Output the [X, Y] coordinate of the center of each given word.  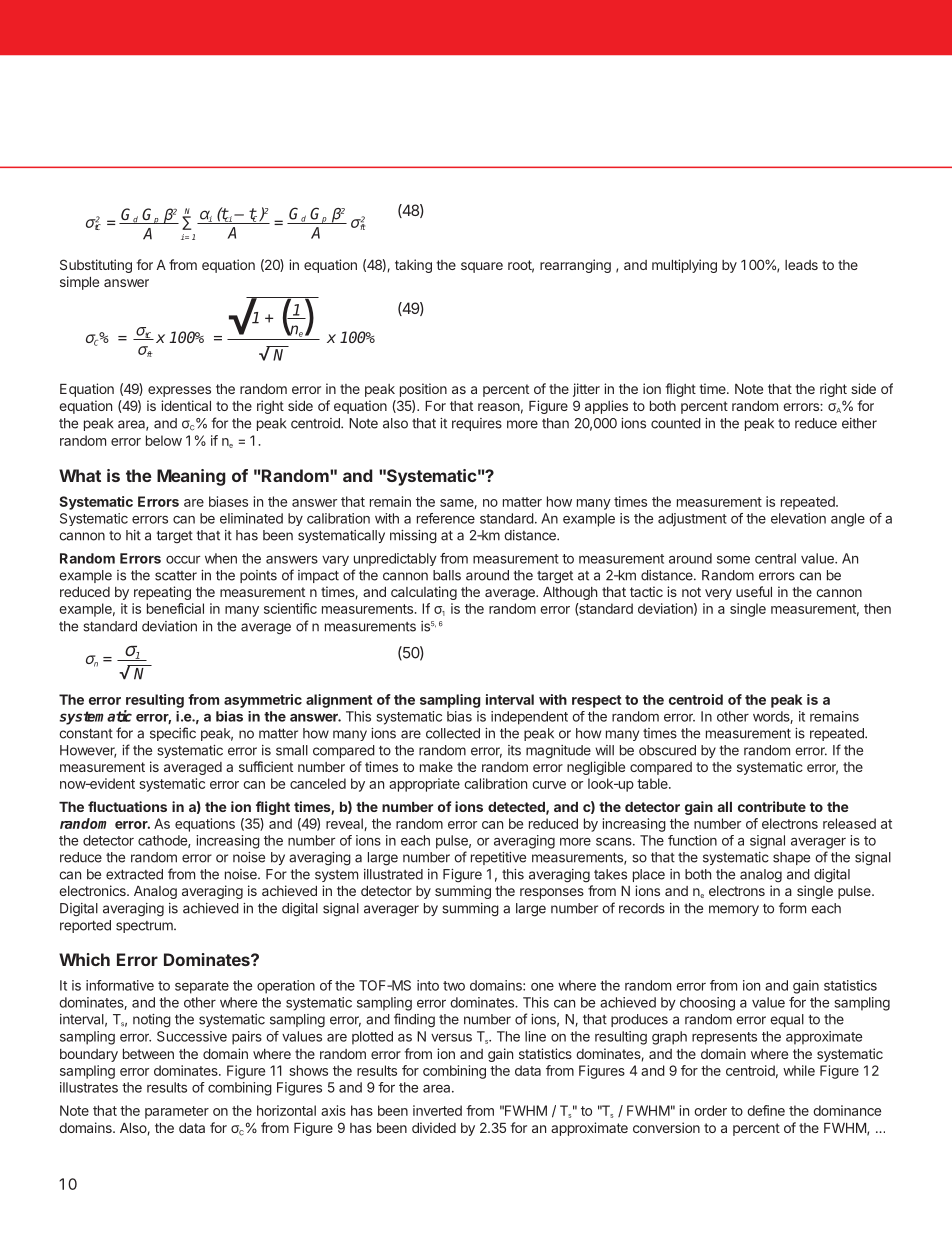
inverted [437, 1110]
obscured [667, 750]
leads [801, 265]
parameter [177, 1112]
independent [529, 718]
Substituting [96, 266]
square [482, 267]
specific [173, 734]
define [766, 1110]
